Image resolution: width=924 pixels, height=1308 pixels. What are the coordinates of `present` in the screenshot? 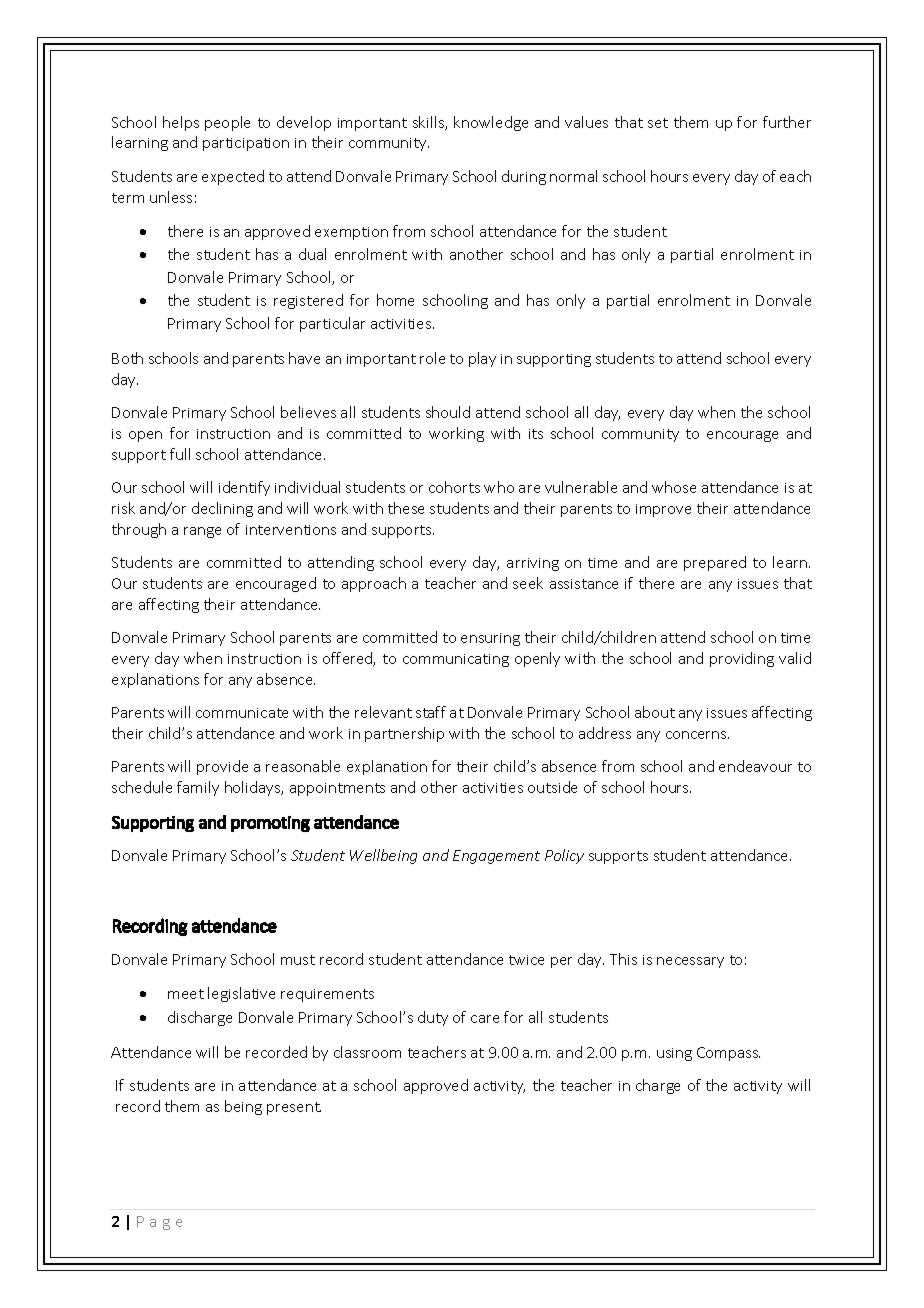 It's located at (294, 1108).
